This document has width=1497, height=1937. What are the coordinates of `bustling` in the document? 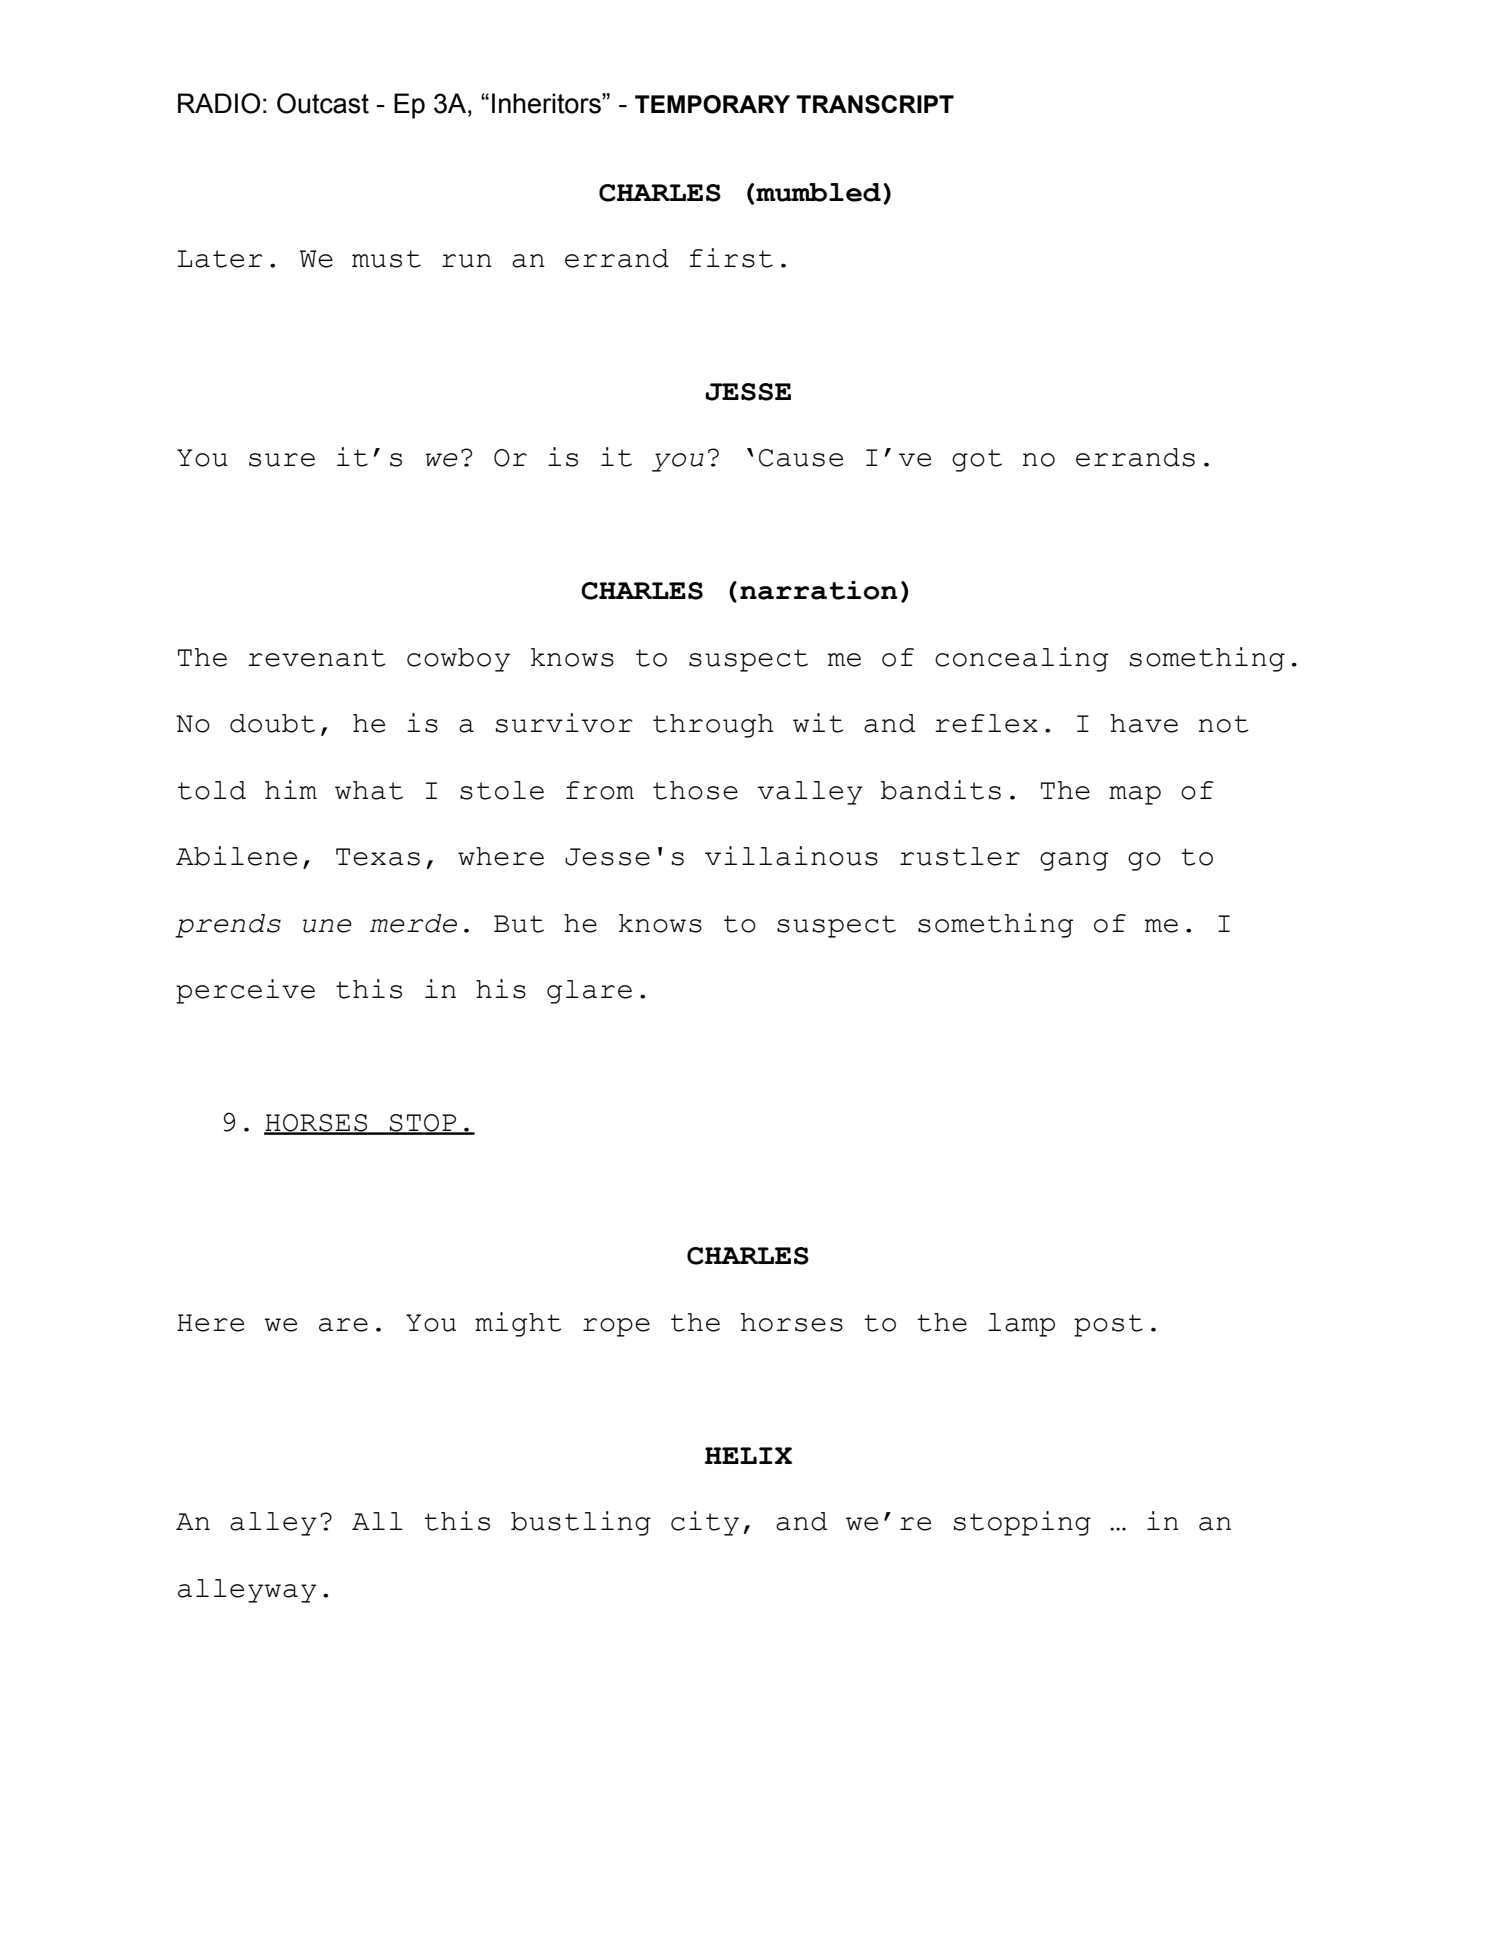 It's located at (581, 1523).
